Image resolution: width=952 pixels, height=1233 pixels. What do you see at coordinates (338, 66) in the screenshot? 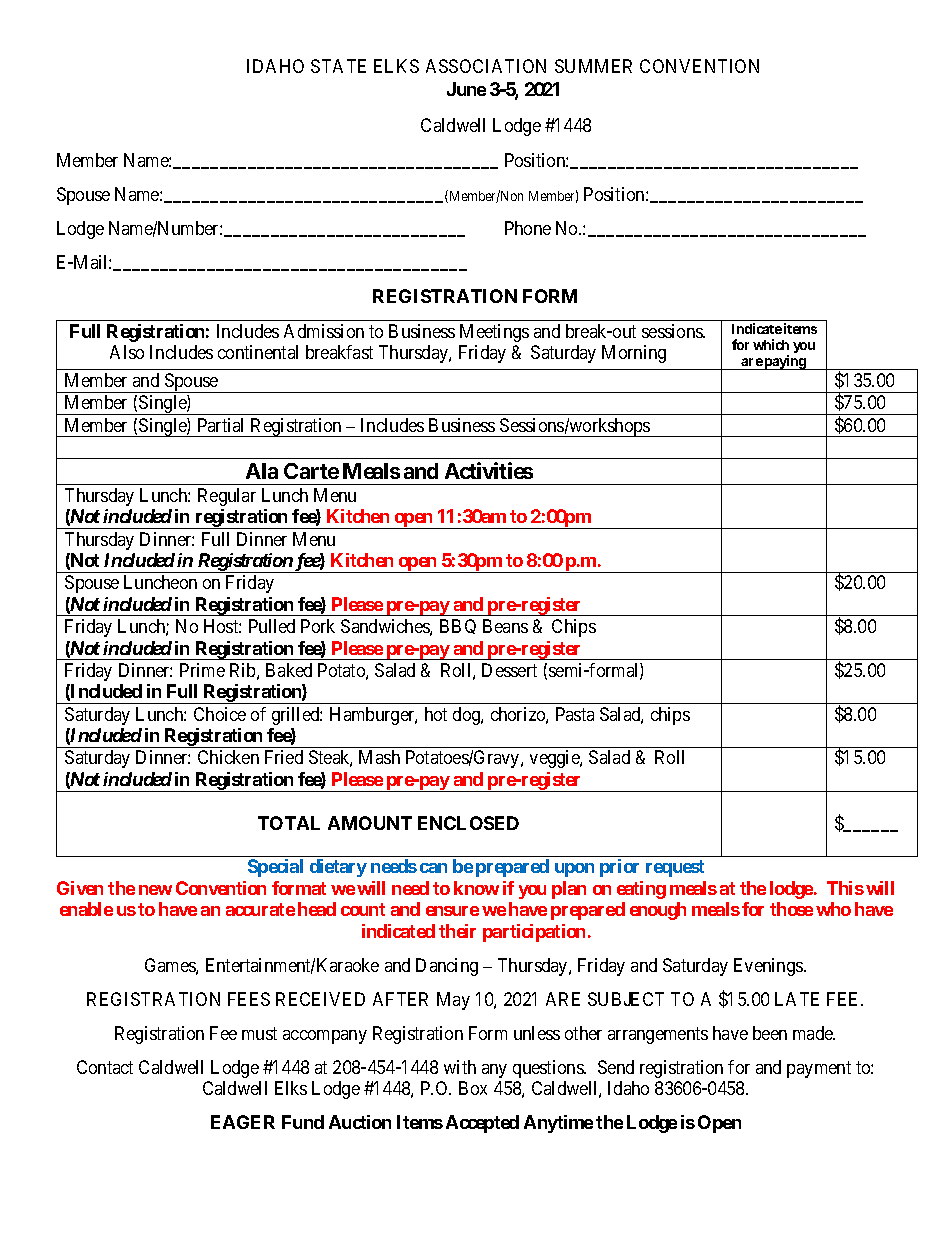
I see `STATE` at bounding box center [338, 66].
